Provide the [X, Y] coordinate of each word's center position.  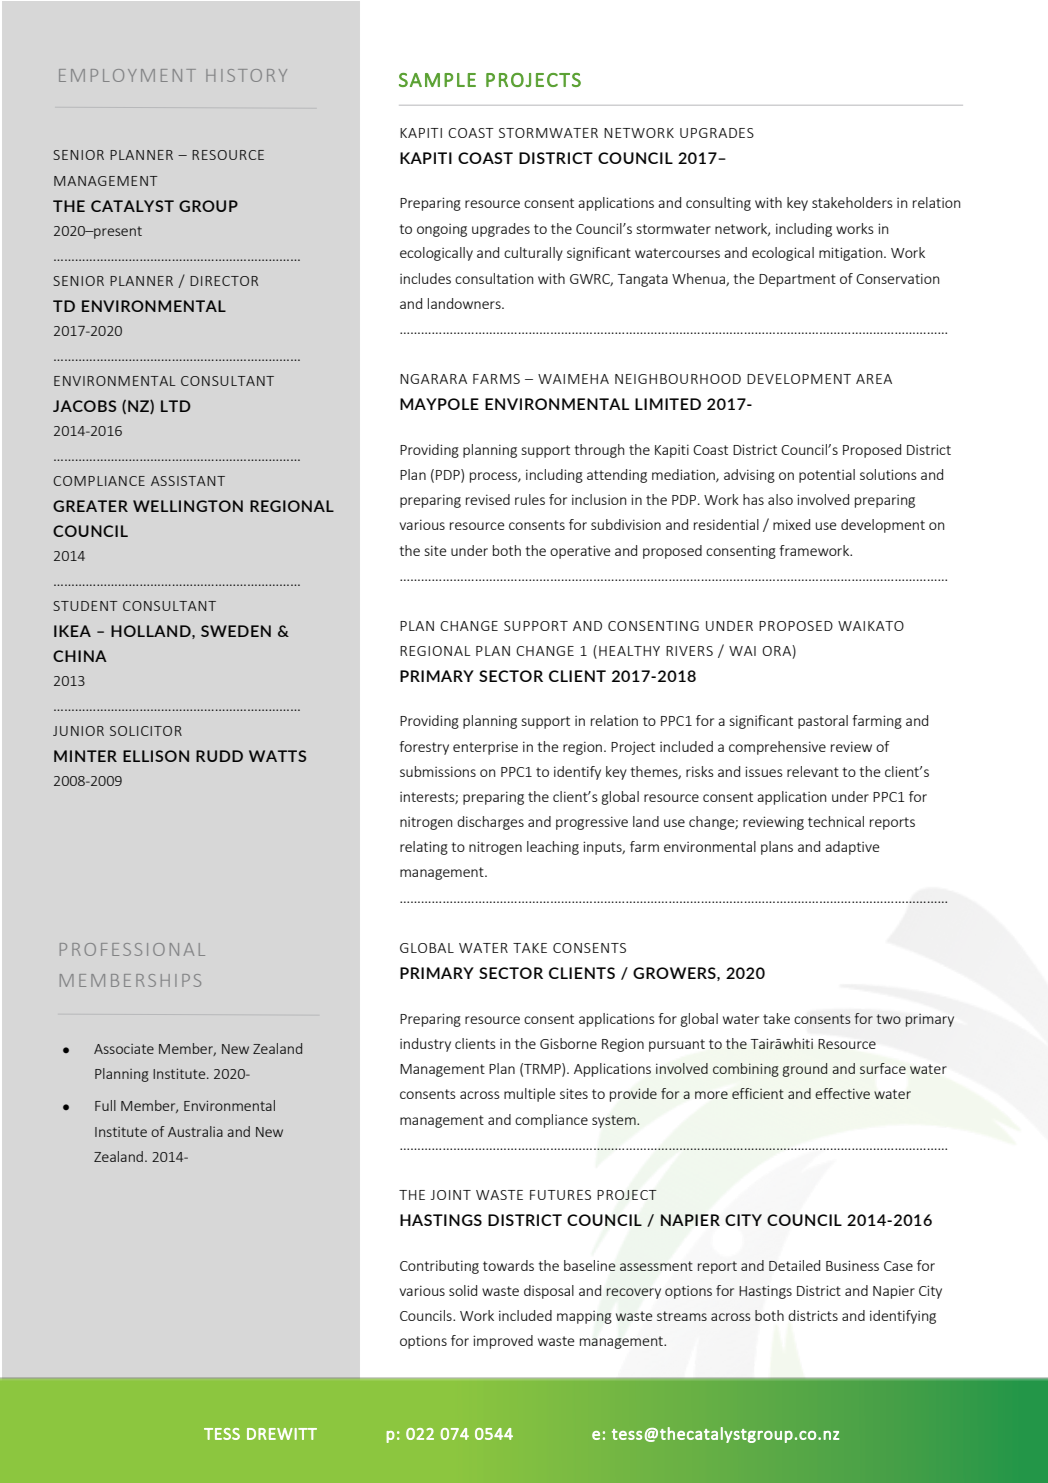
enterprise [485, 748]
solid [463, 1290]
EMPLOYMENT [127, 75]
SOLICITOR [146, 731]
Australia [195, 1131]
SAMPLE [437, 80]
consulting [718, 204]
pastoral [823, 722]
